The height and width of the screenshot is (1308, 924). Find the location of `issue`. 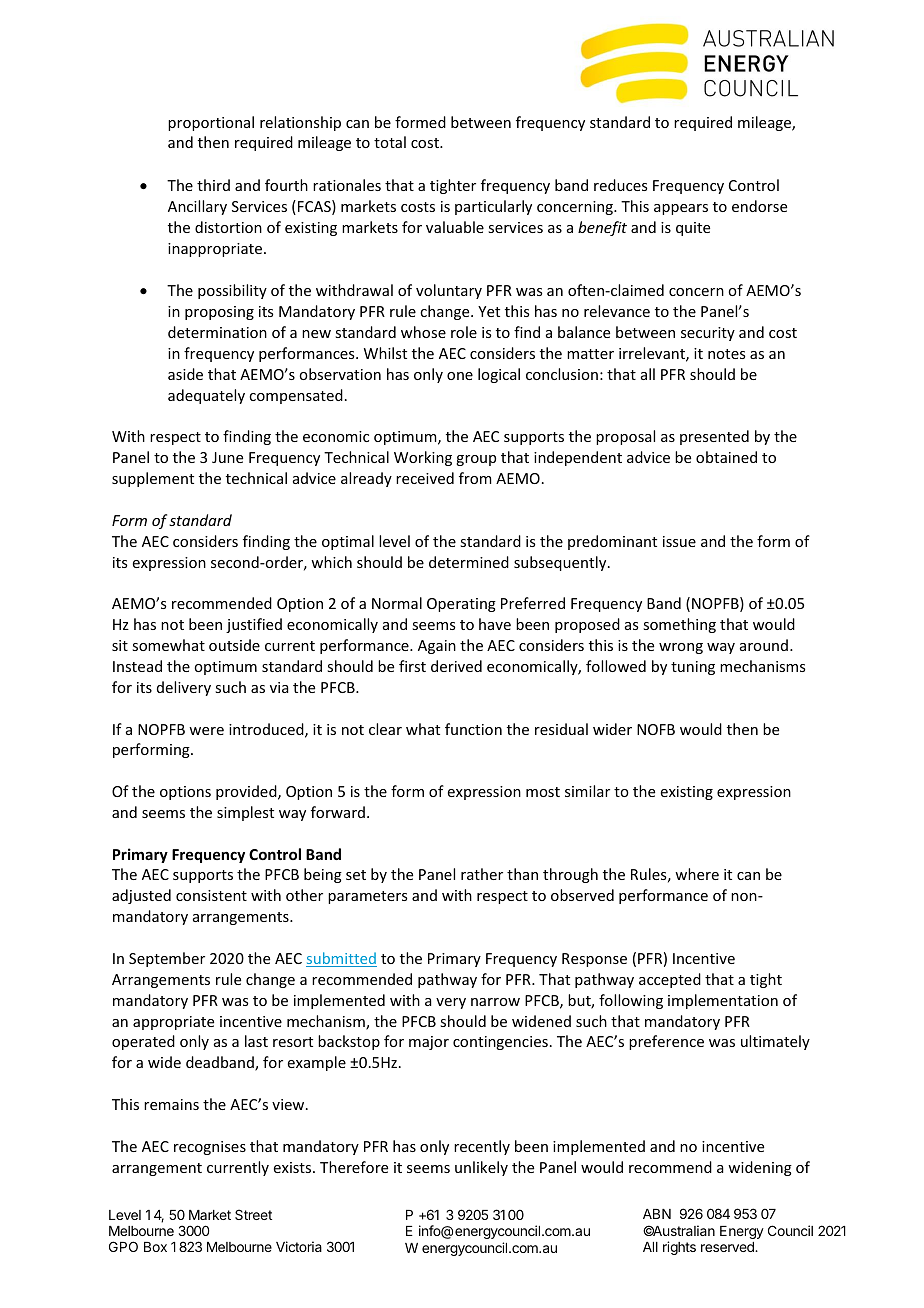

issue is located at coordinates (679, 541).
